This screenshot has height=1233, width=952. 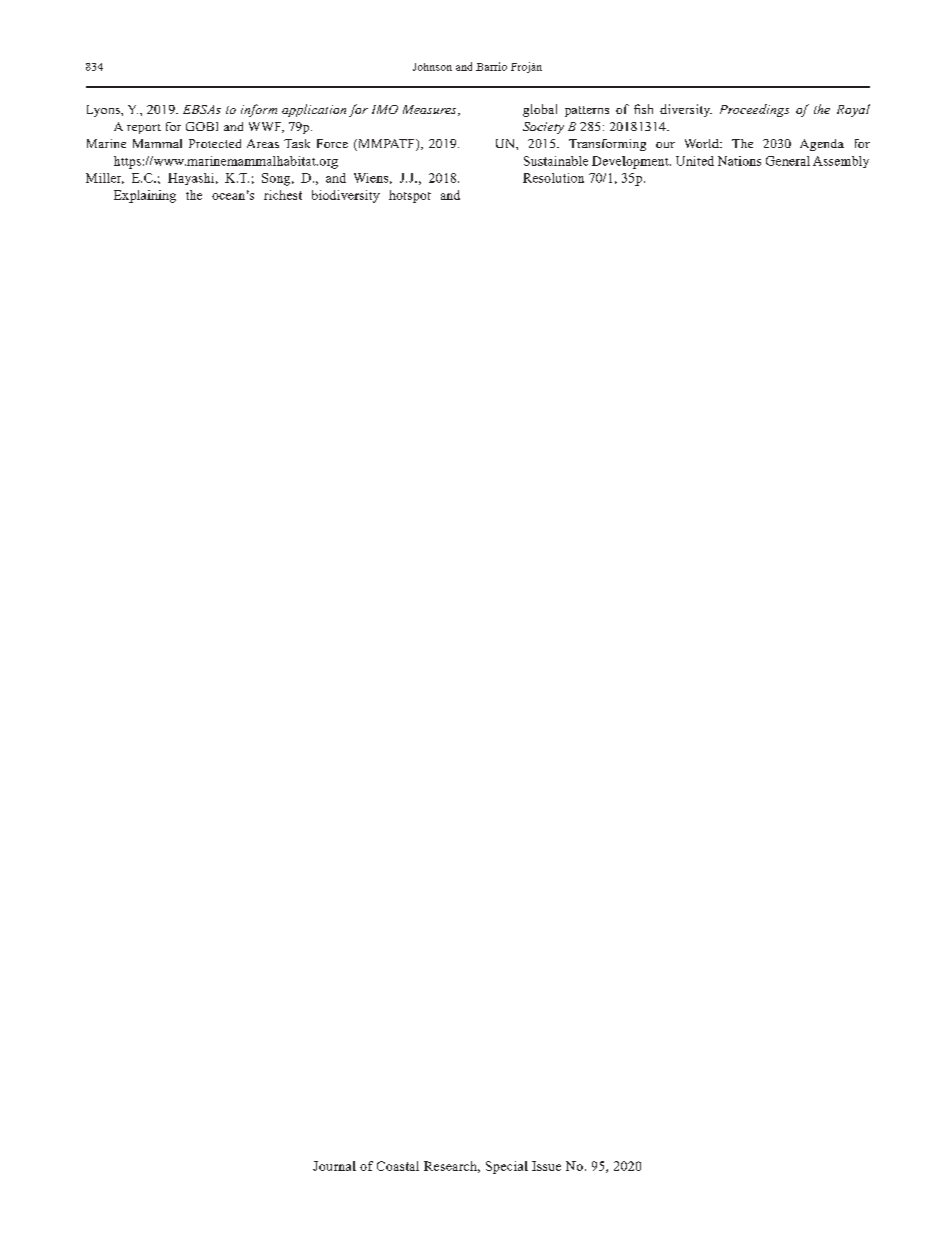 What do you see at coordinates (739, 161) in the screenshot?
I see `Nations` at bounding box center [739, 161].
